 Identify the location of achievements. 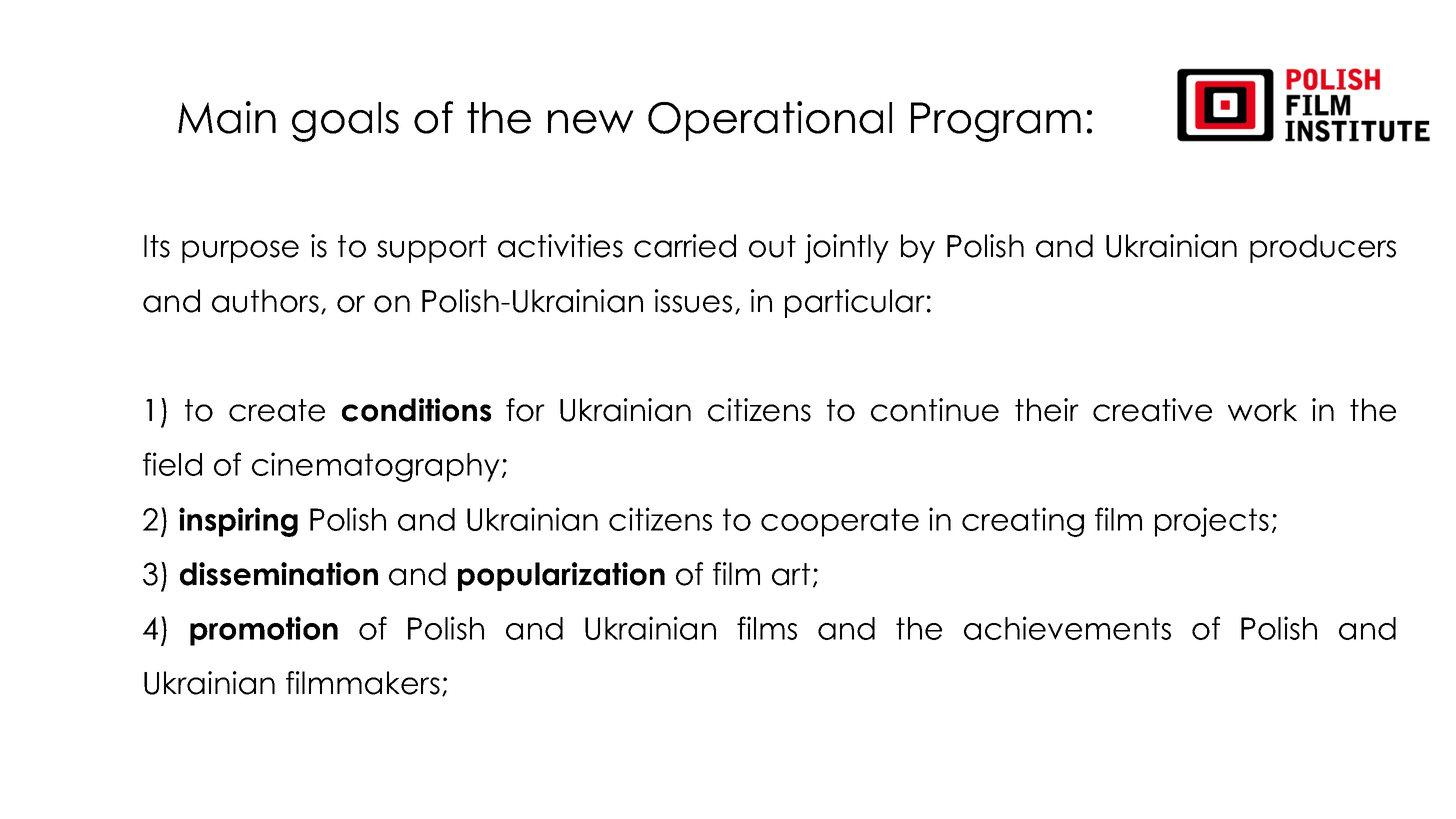
(1067, 628).
